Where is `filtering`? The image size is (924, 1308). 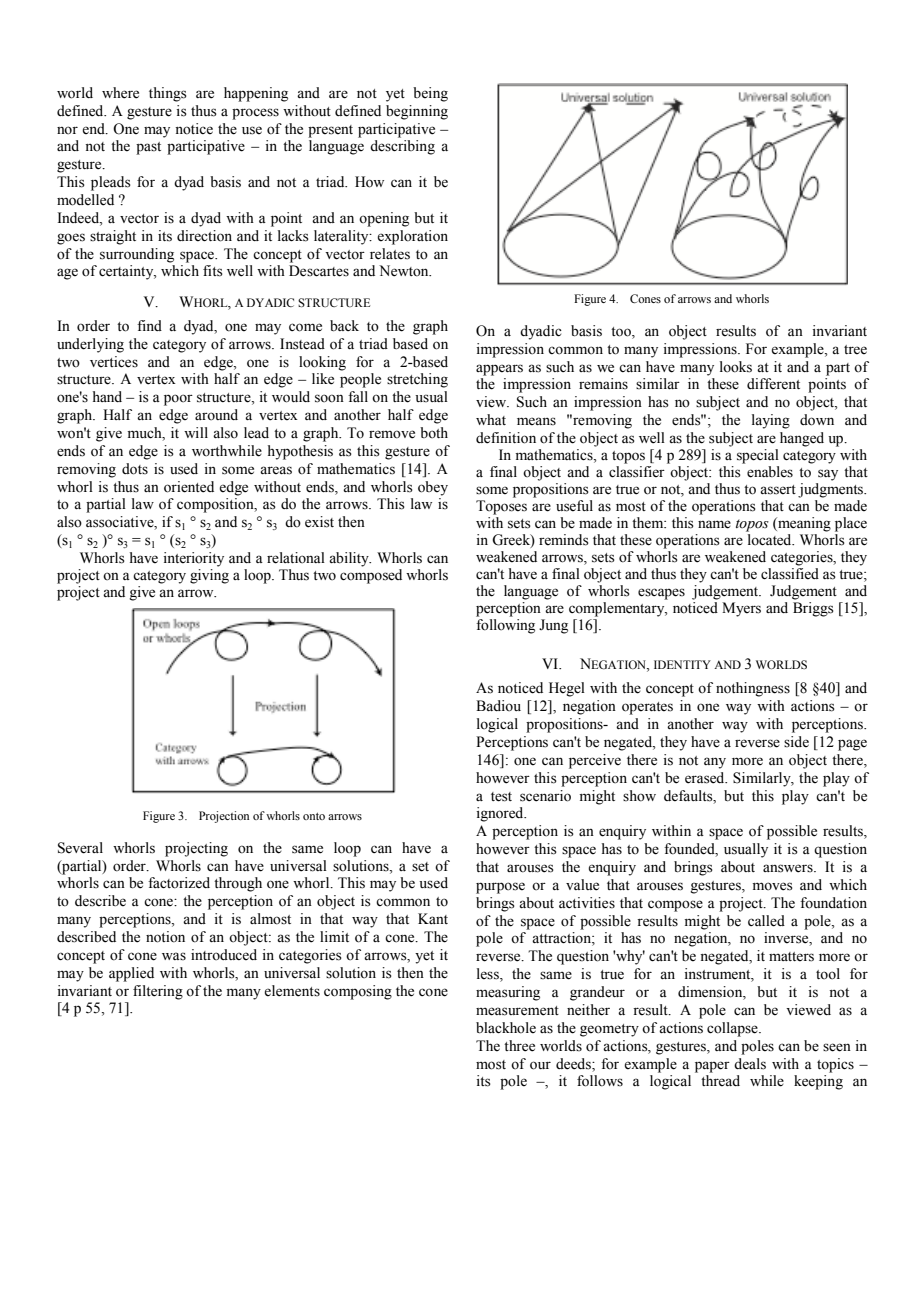
filtering is located at coordinates (158, 992).
